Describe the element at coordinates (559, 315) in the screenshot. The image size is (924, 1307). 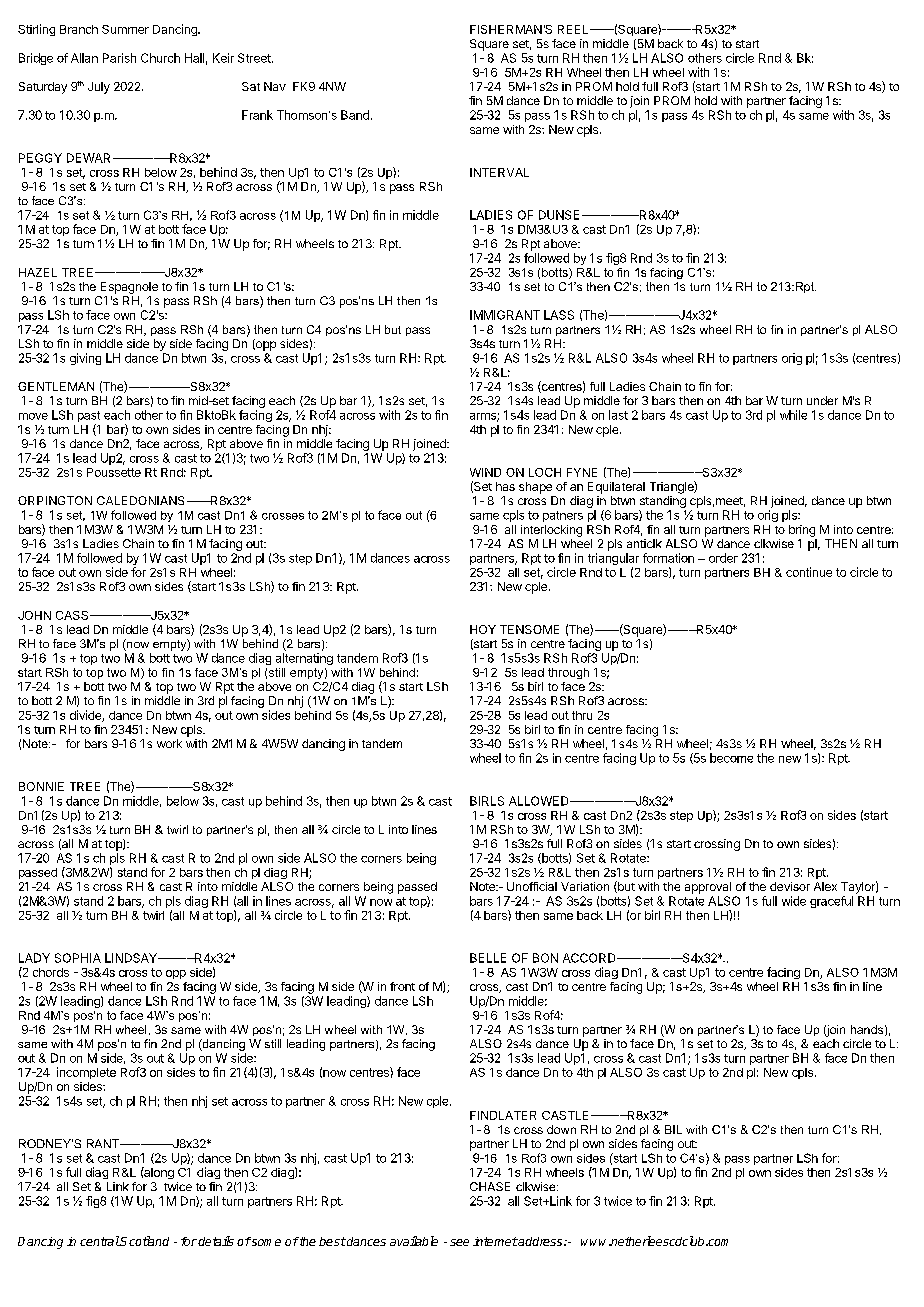
I see `LASS` at that location.
